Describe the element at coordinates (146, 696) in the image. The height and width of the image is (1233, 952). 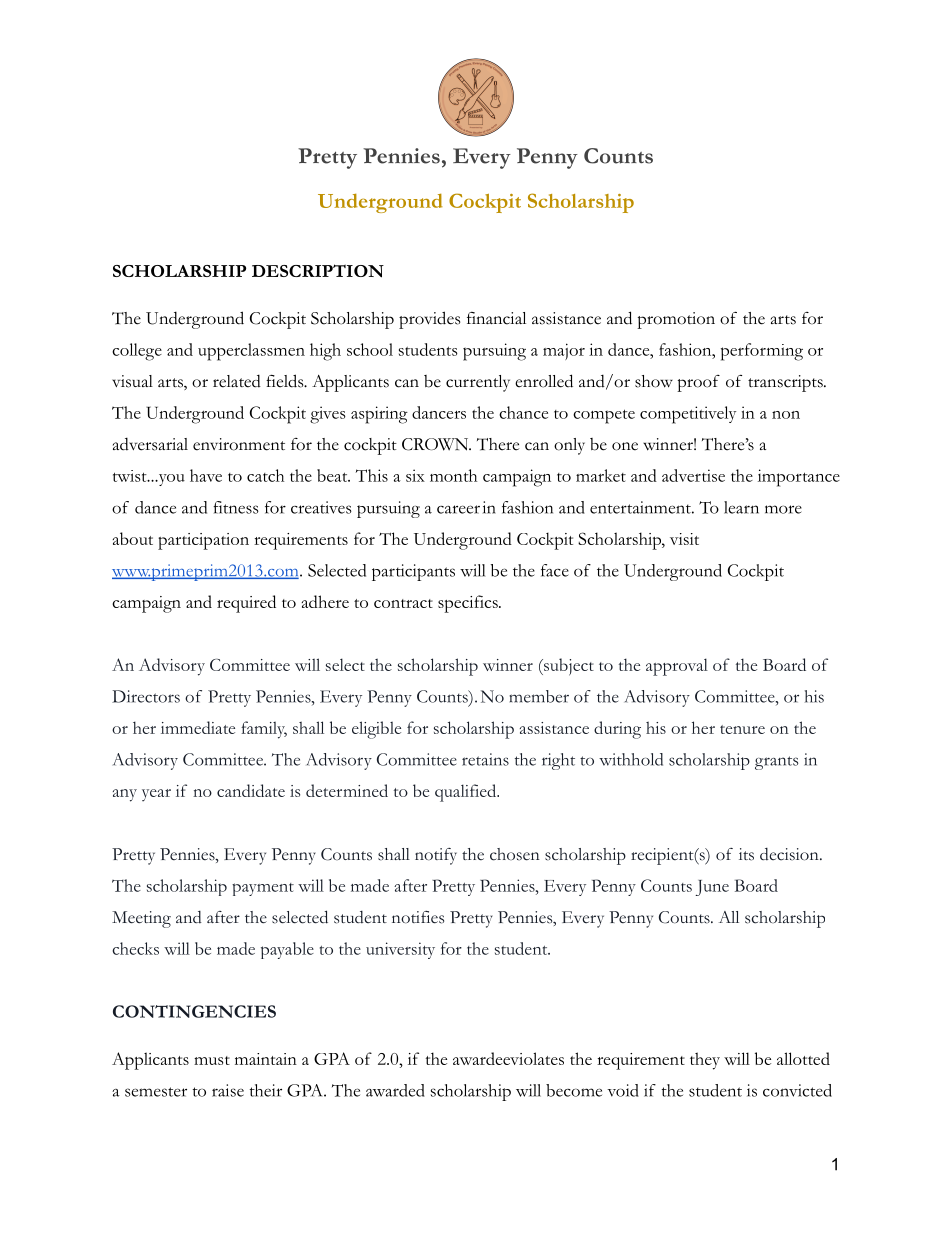
I see `Directors` at that location.
